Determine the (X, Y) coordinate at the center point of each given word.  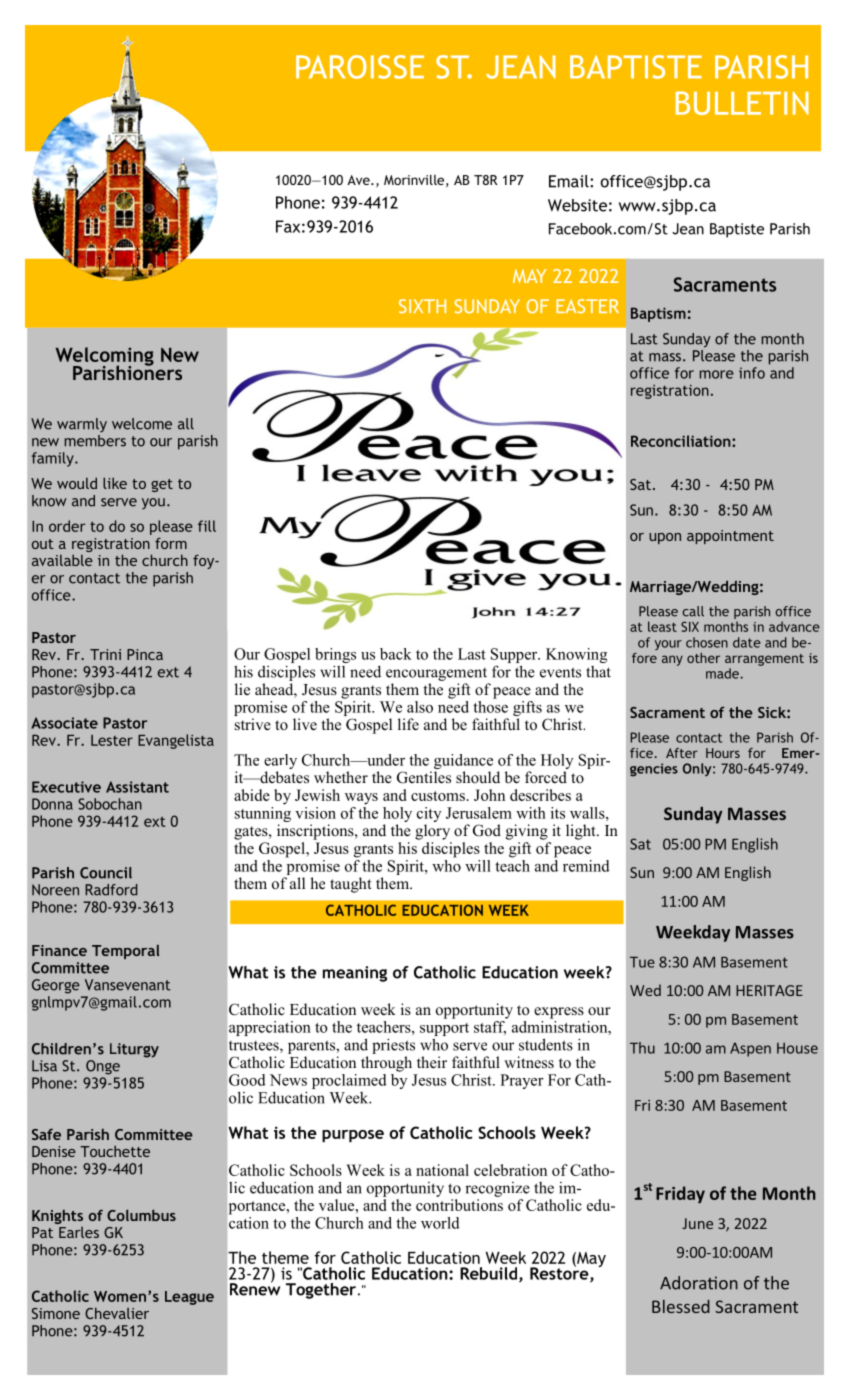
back (396, 654)
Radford (111, 890)
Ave (359, 180)
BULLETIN (742, 103)
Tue (642, 962)
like (115, 483)
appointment (730, 537)
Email (570, 181)
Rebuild (490, 1274)
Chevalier (117, 1313)
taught (350, 885)
